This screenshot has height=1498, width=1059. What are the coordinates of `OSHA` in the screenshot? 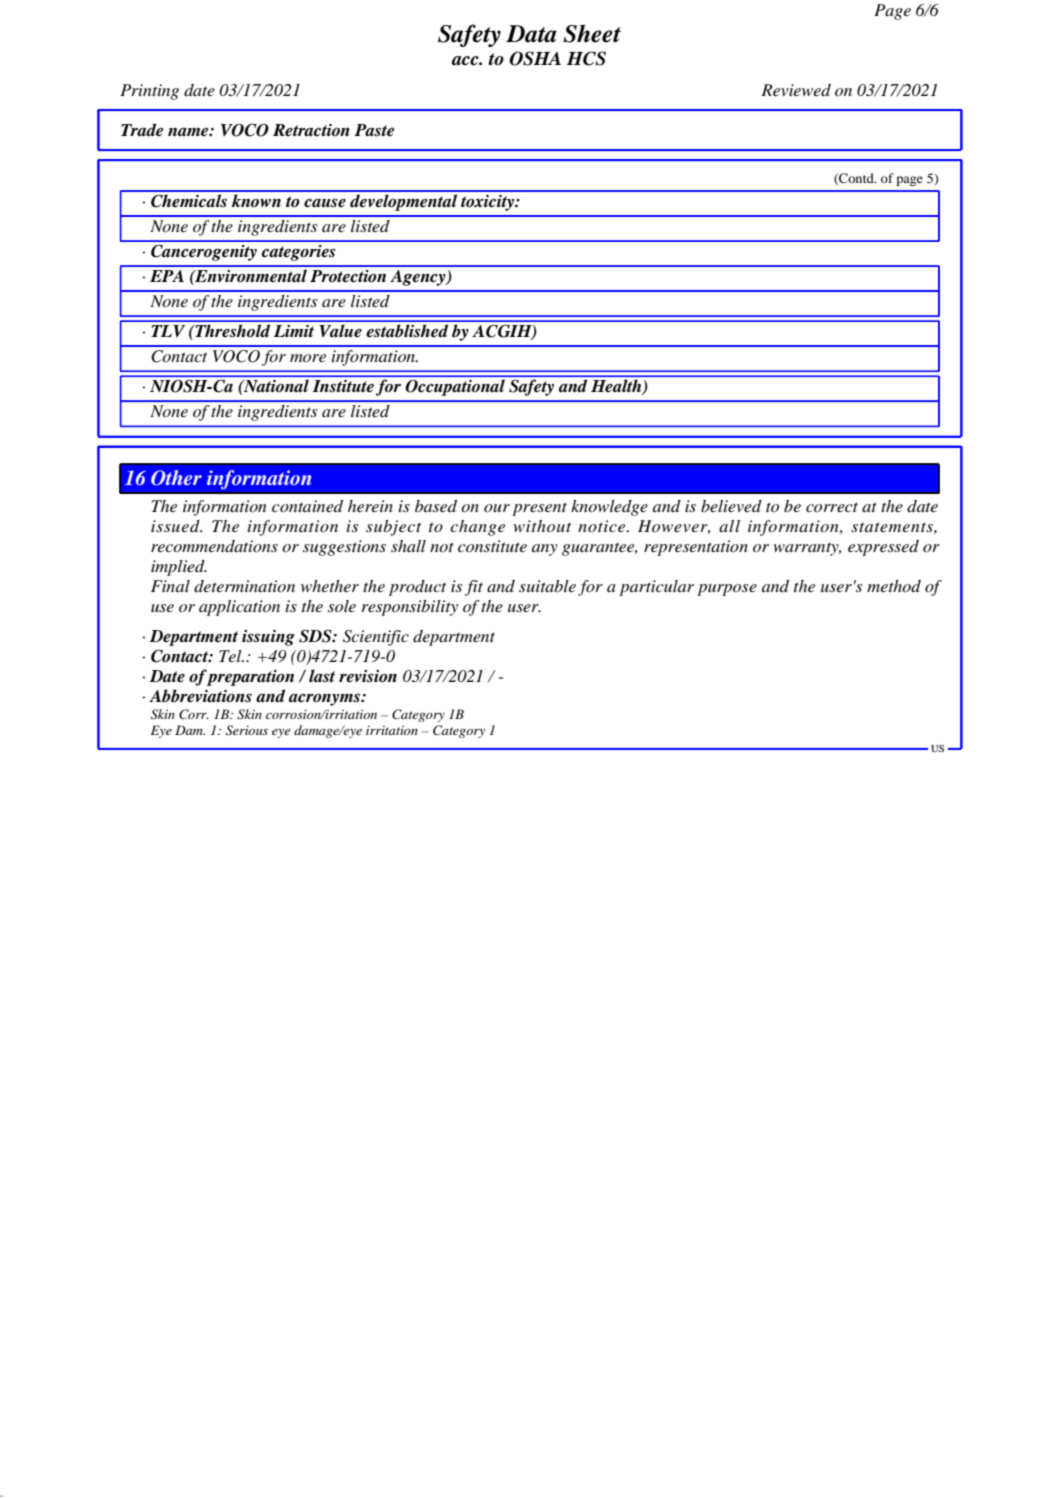 It's located at (535, 58).
